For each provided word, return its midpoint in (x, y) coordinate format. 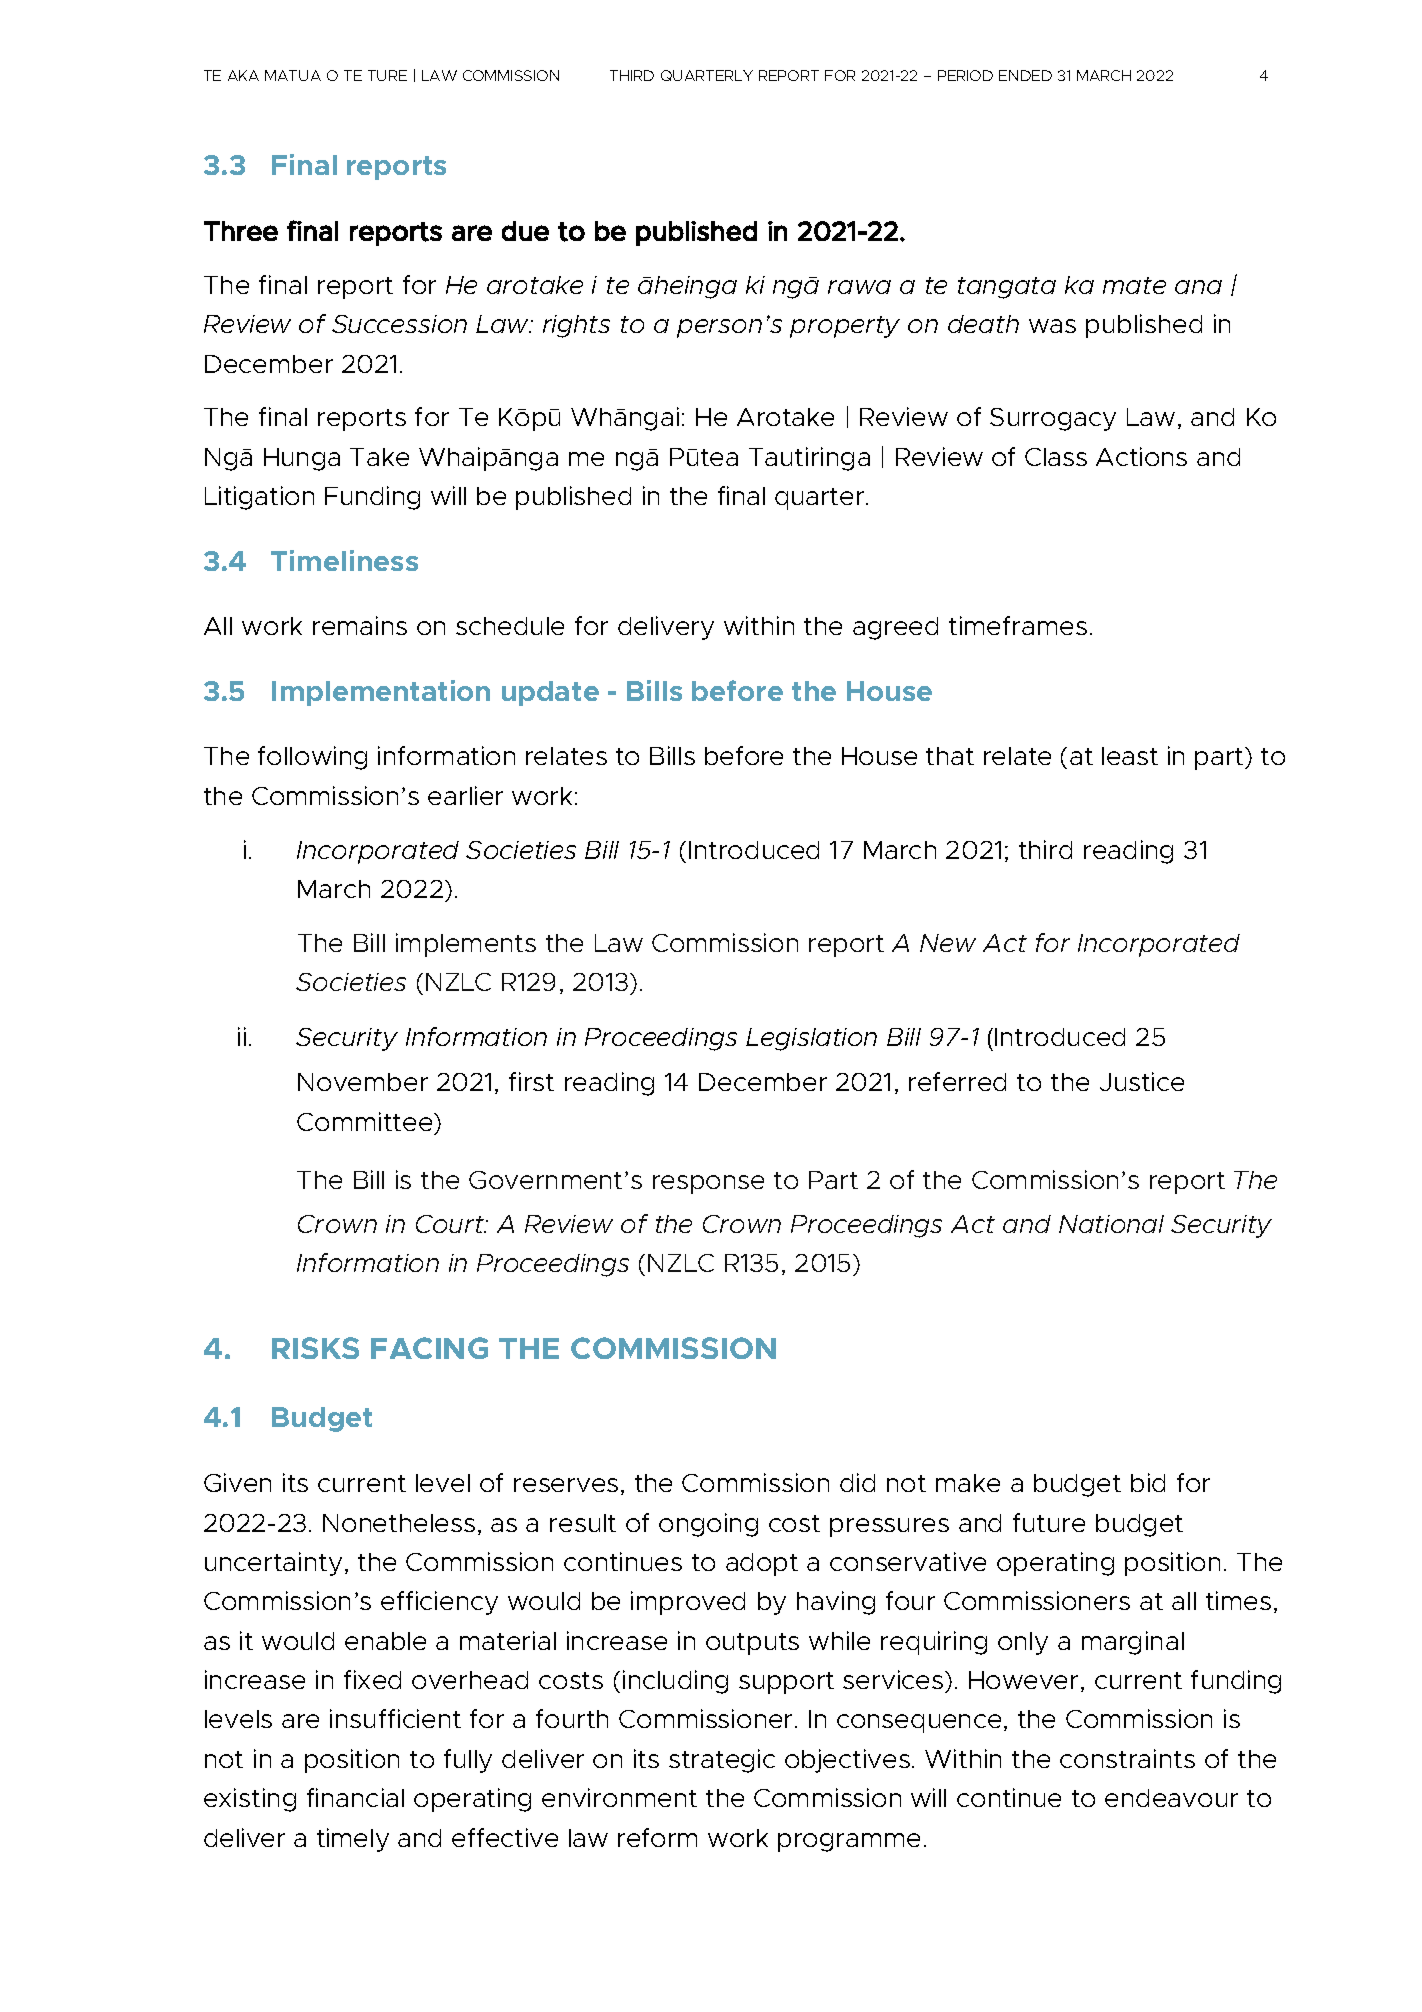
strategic (722, 1761)
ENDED (1025, 75)
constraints (1127, 1758)
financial (355, 1797)
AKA (243, 75)
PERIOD (965, 75)
